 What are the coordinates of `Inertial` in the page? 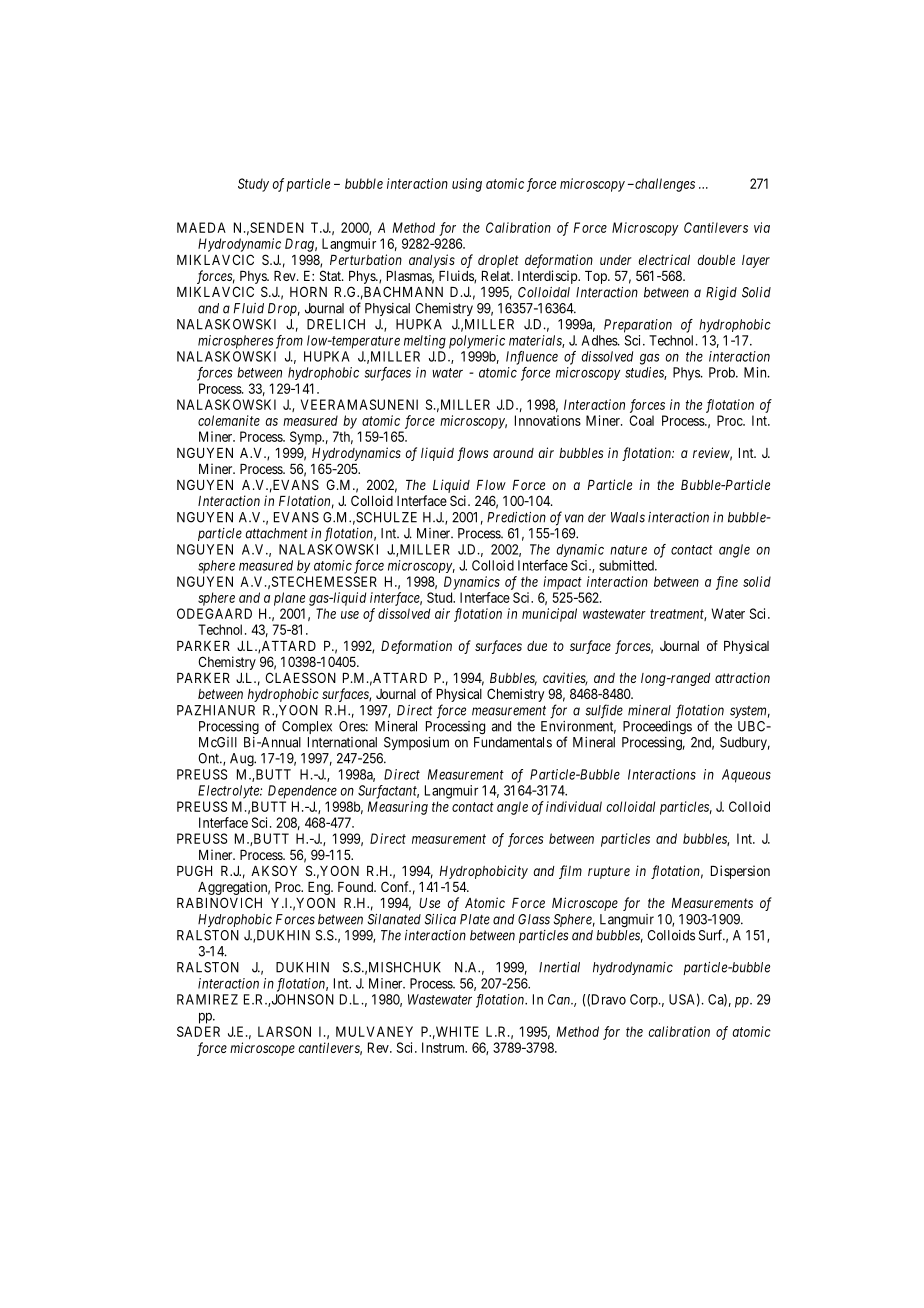 It's located at (559, 967).
